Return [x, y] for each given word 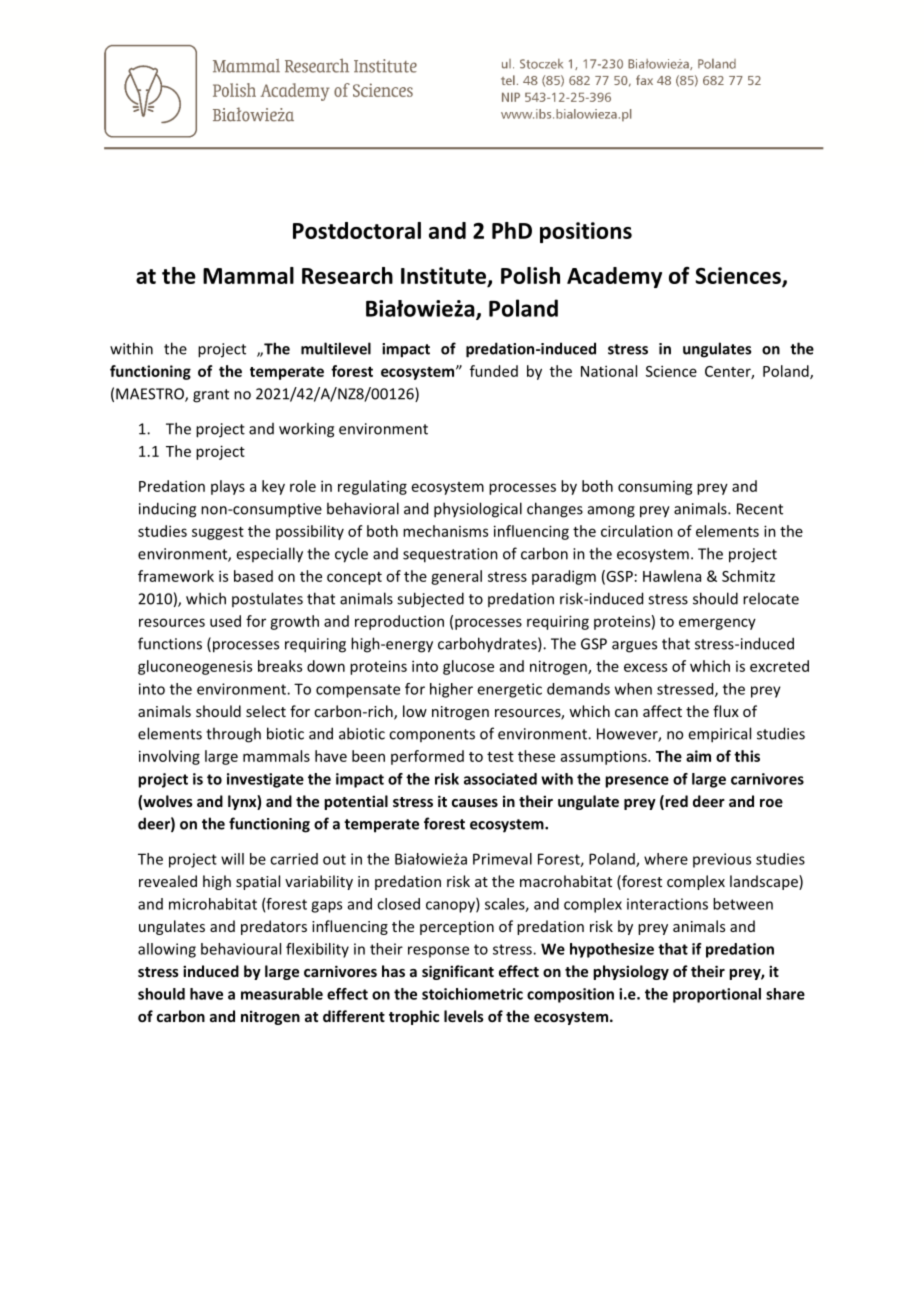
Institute [445, 276]
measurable [282, 994]
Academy [614, 277]
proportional [717, 995]
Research [347, 275]
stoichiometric [472, 994]
